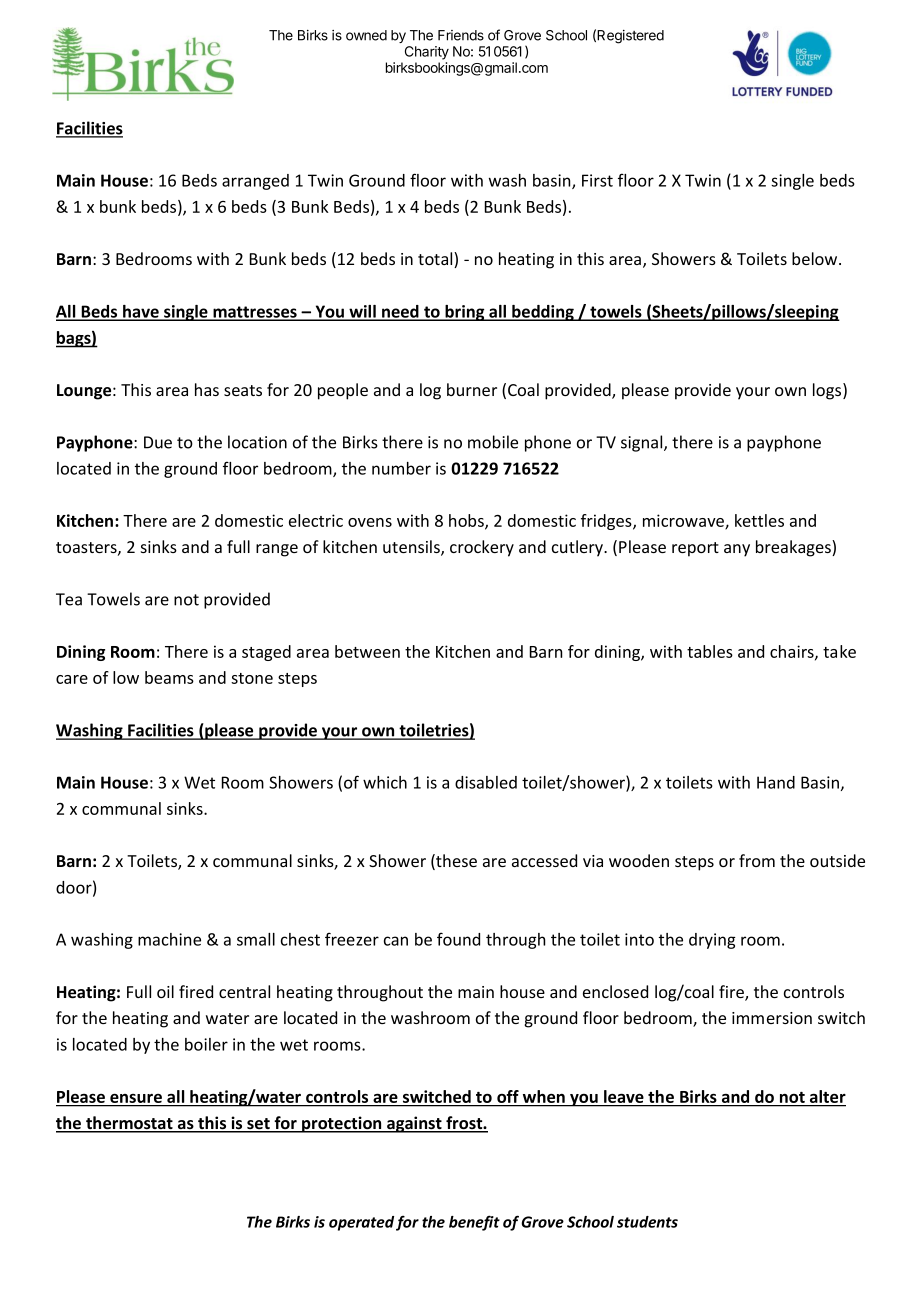 This page has width=924, height=1308. Describe the element at coordinates (486, 782) in the page. I see `disabled` at that location.
